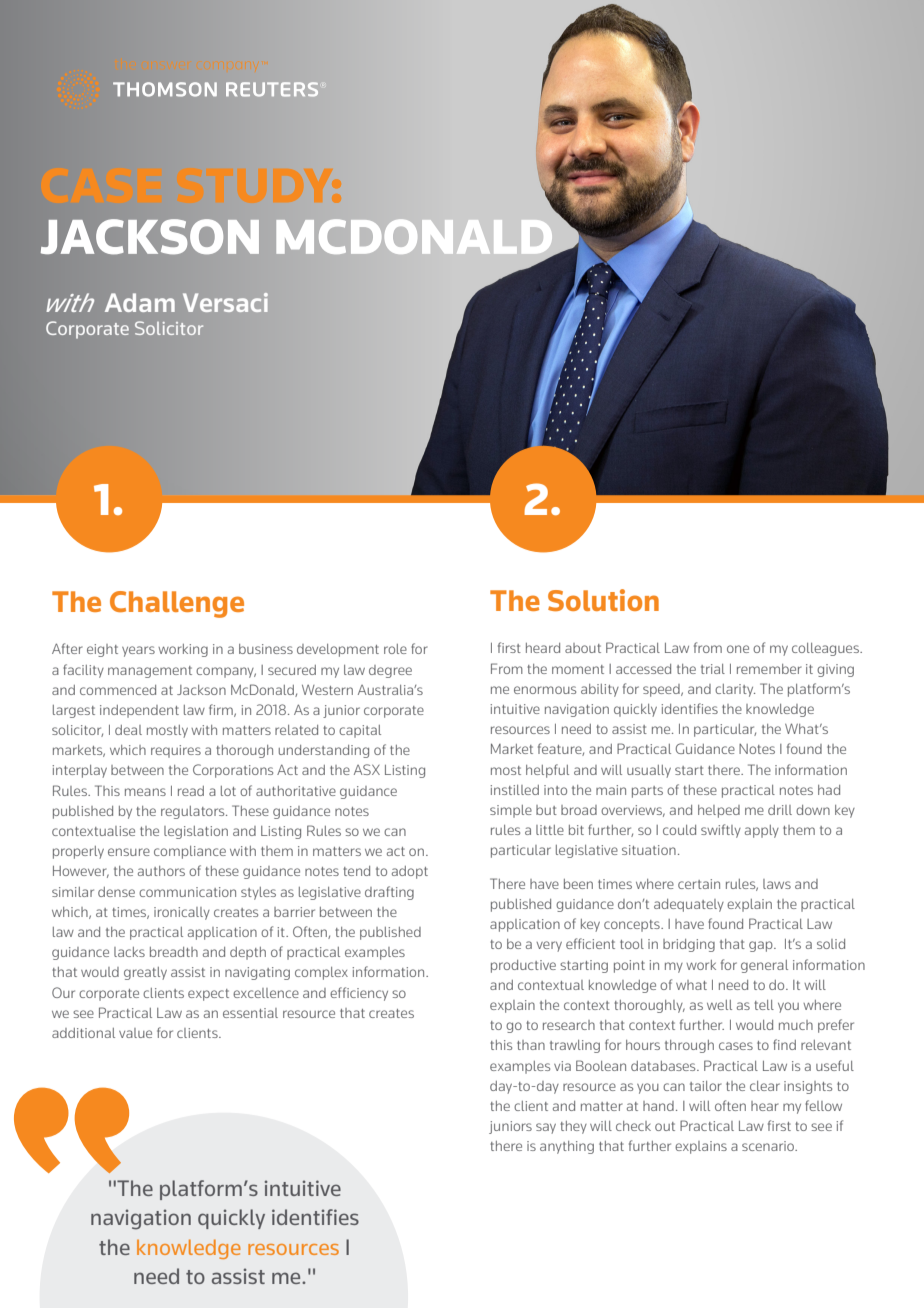 This image has height=1308, width=924. Describe the element at coordinates (511, 811) in the image. I see `simple` at that location.
